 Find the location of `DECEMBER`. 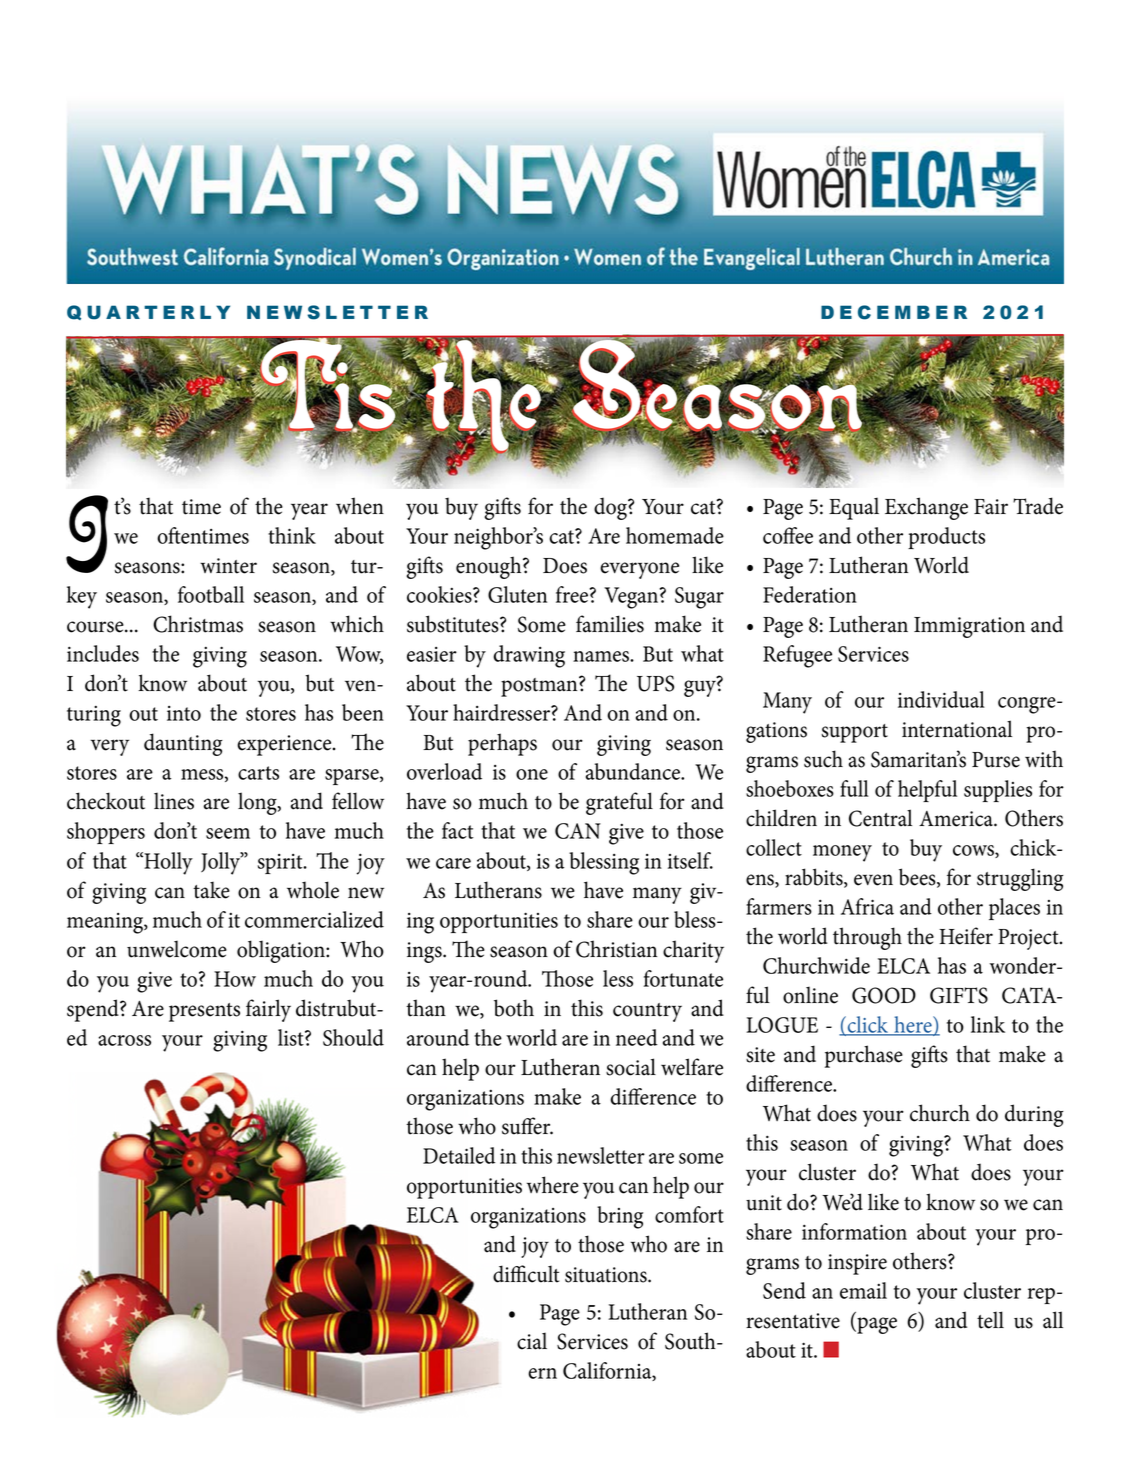

DECEMBER is located at coordinates (894, 312).
